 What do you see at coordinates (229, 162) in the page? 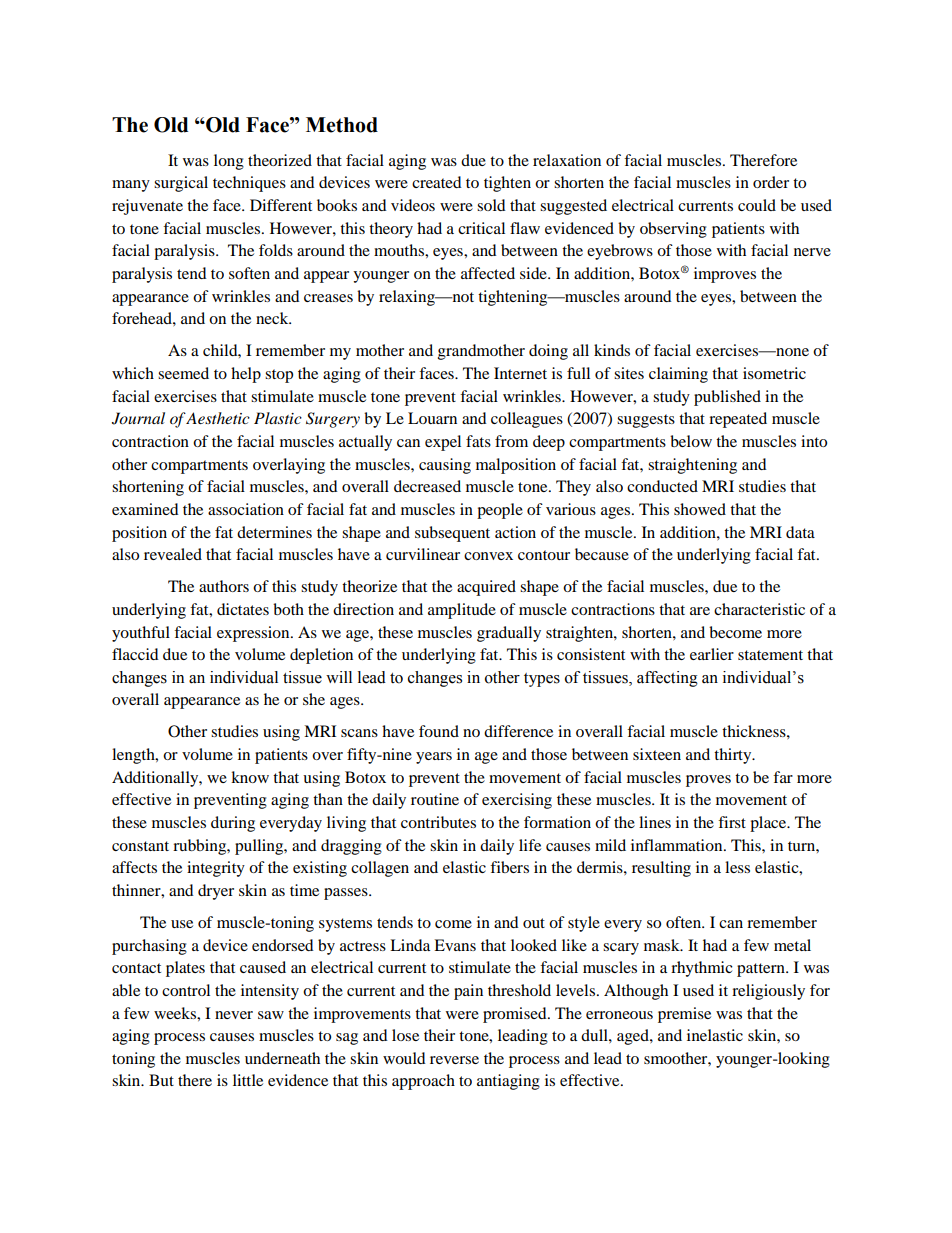
I see `long` at bounding box center [229, 162].
